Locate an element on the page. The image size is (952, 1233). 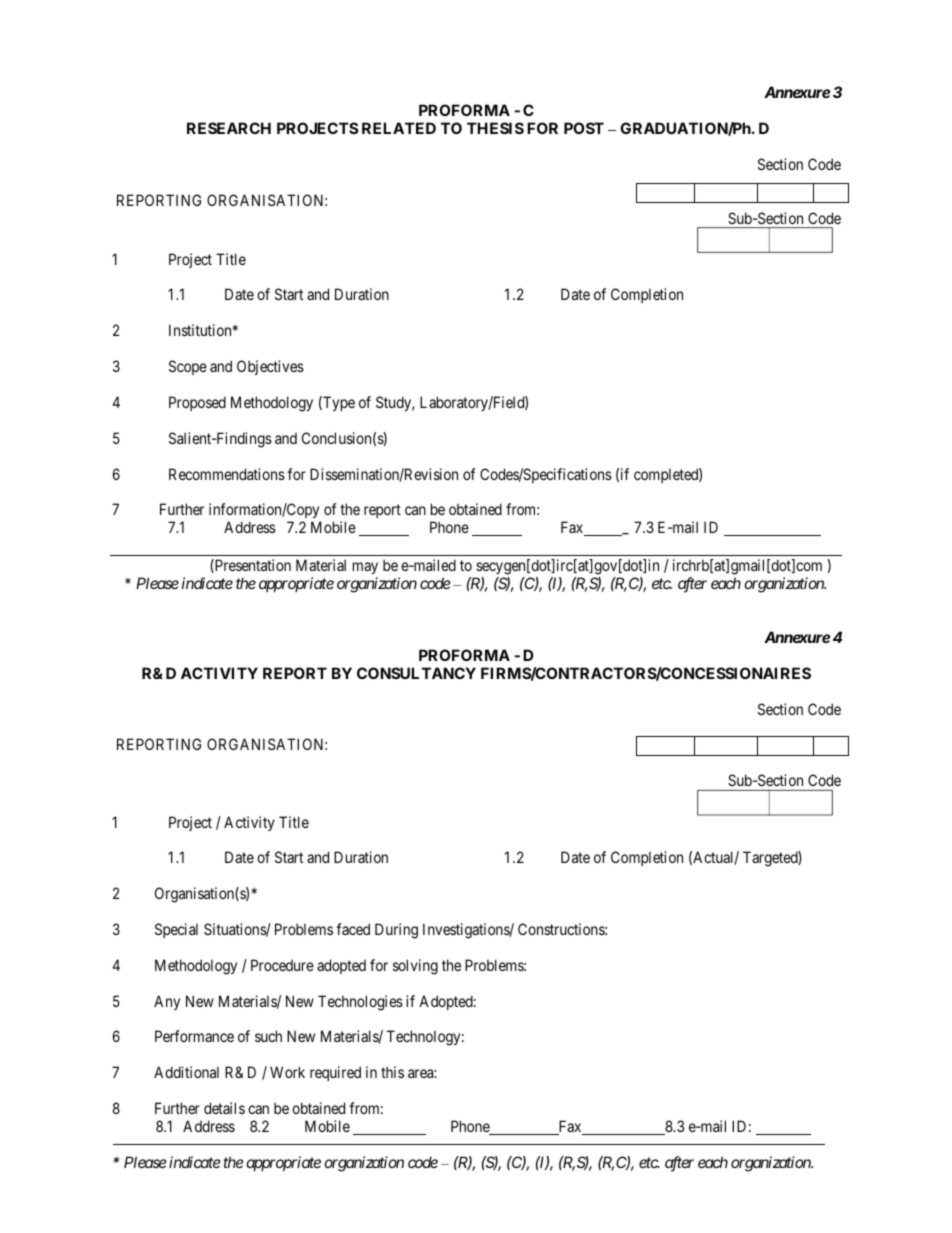
RESEARCH is located at coordinates (229, 128).
